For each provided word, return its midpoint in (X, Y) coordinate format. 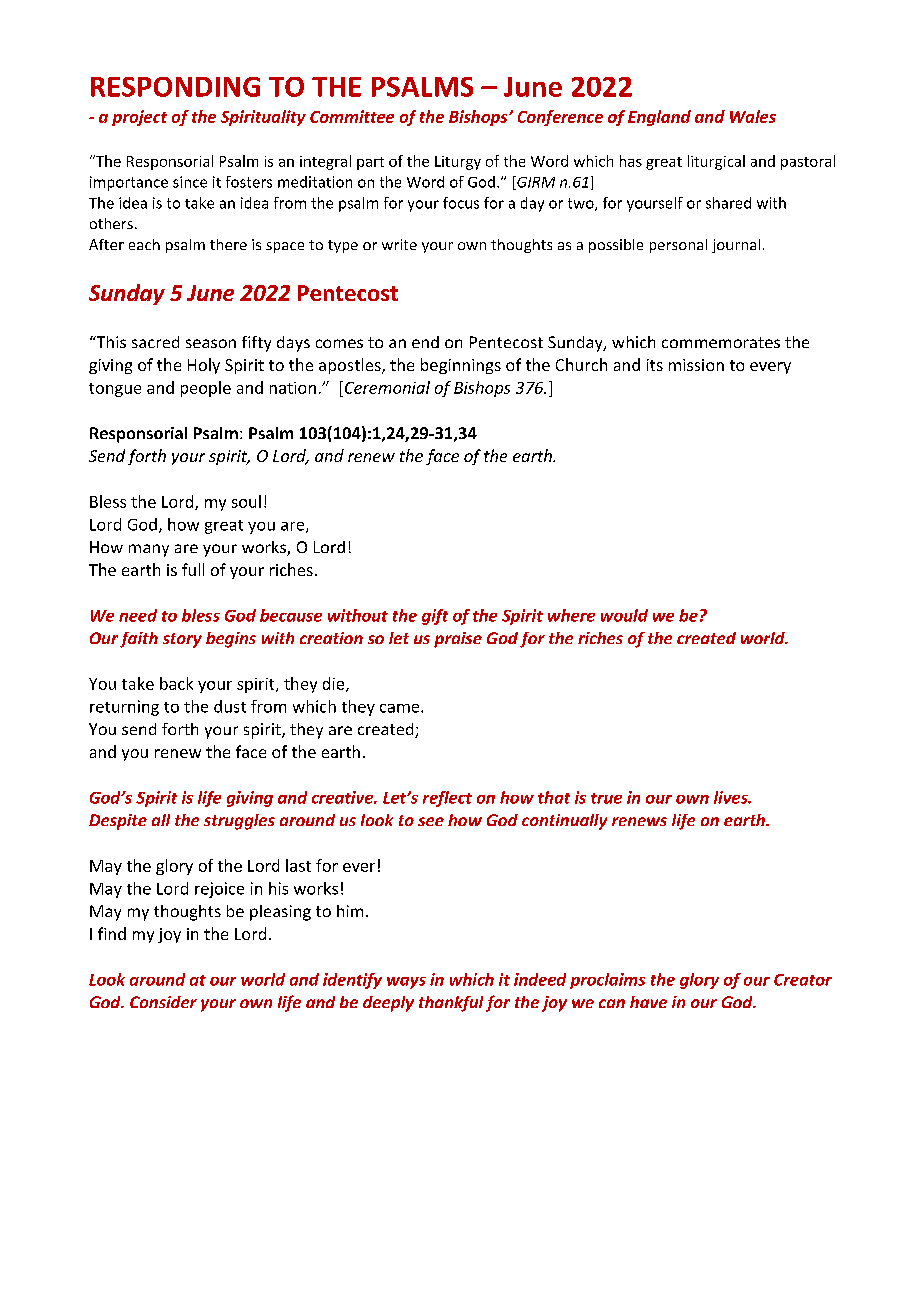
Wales (753, 116)
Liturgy (458, 163)
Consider (163, 1002)
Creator (803, 980)
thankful (451, 1004)
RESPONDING (175, 87)
